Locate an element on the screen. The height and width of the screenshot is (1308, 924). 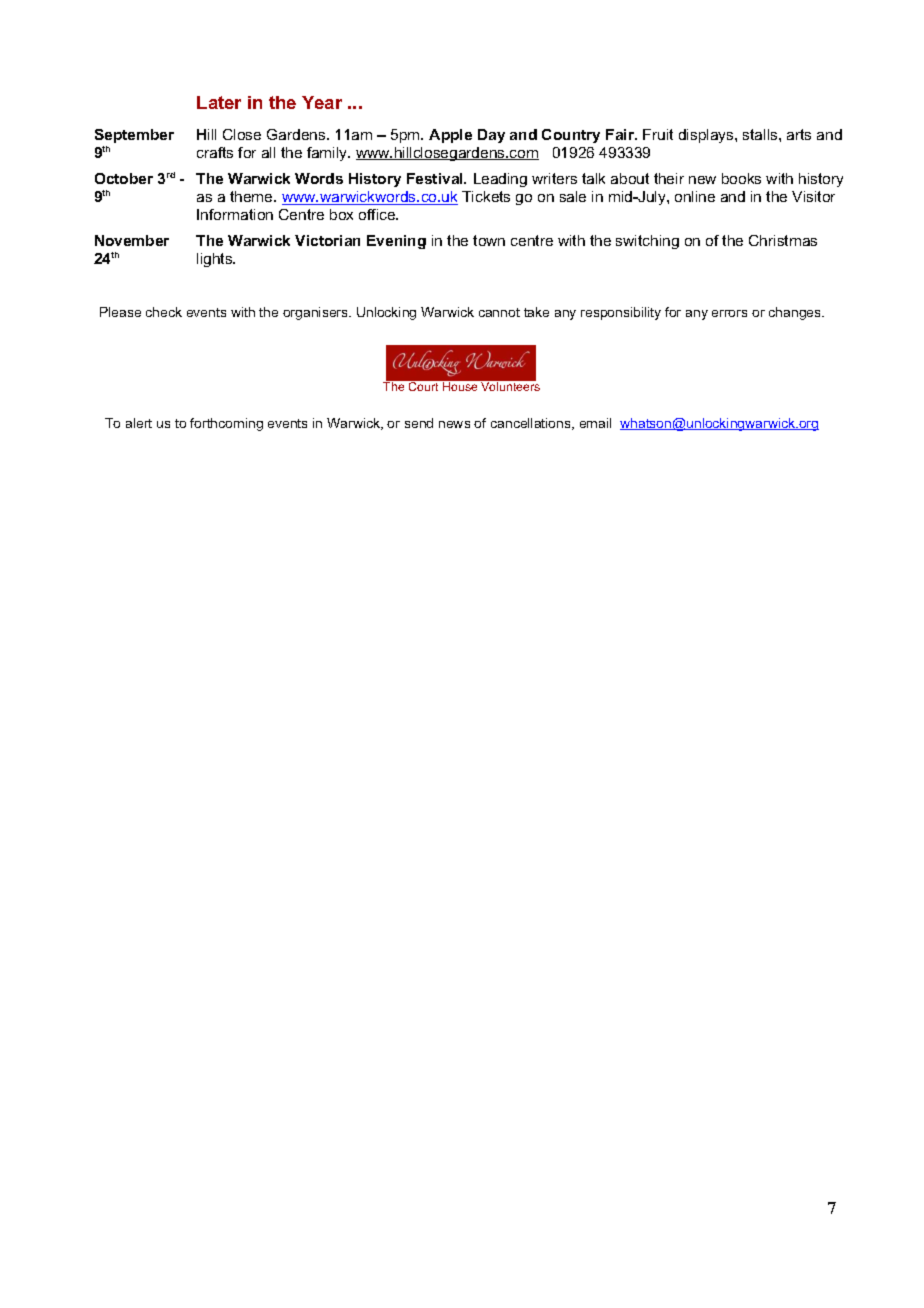
Tickets is located at coordinates (486, 196).
